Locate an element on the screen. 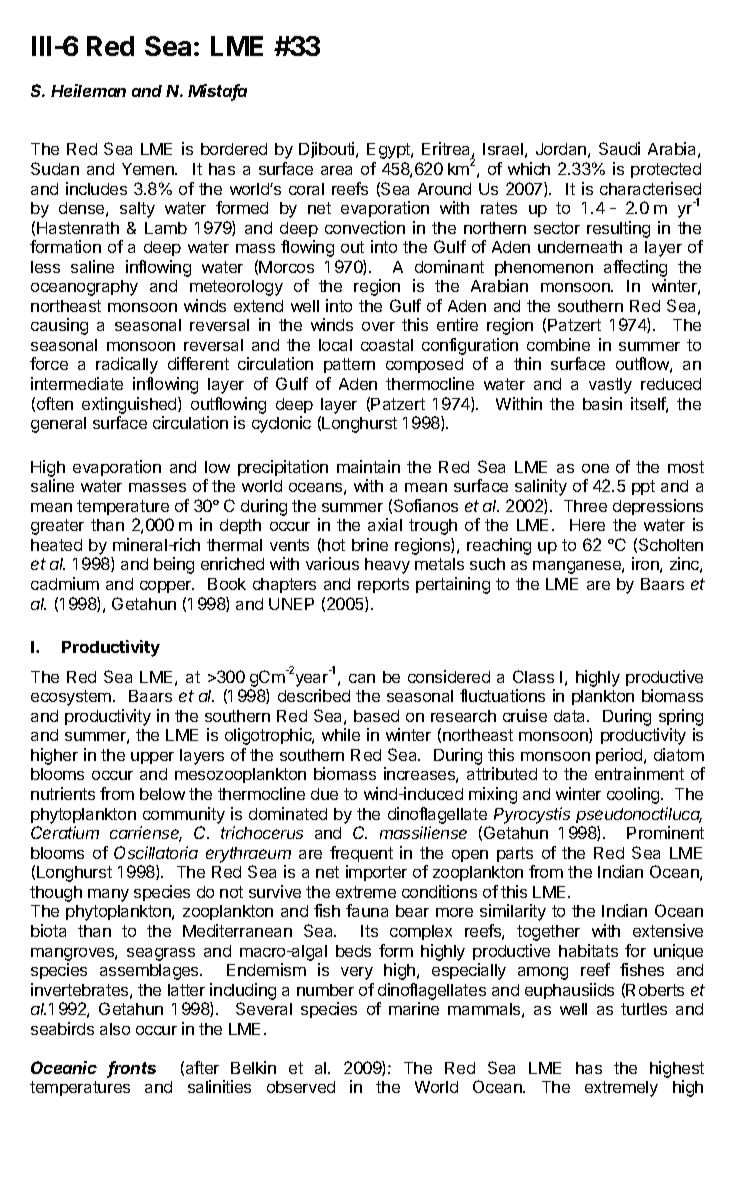 The height and width of the screenshot is (1194, 735). reports is located at coordinates (383, 585).
